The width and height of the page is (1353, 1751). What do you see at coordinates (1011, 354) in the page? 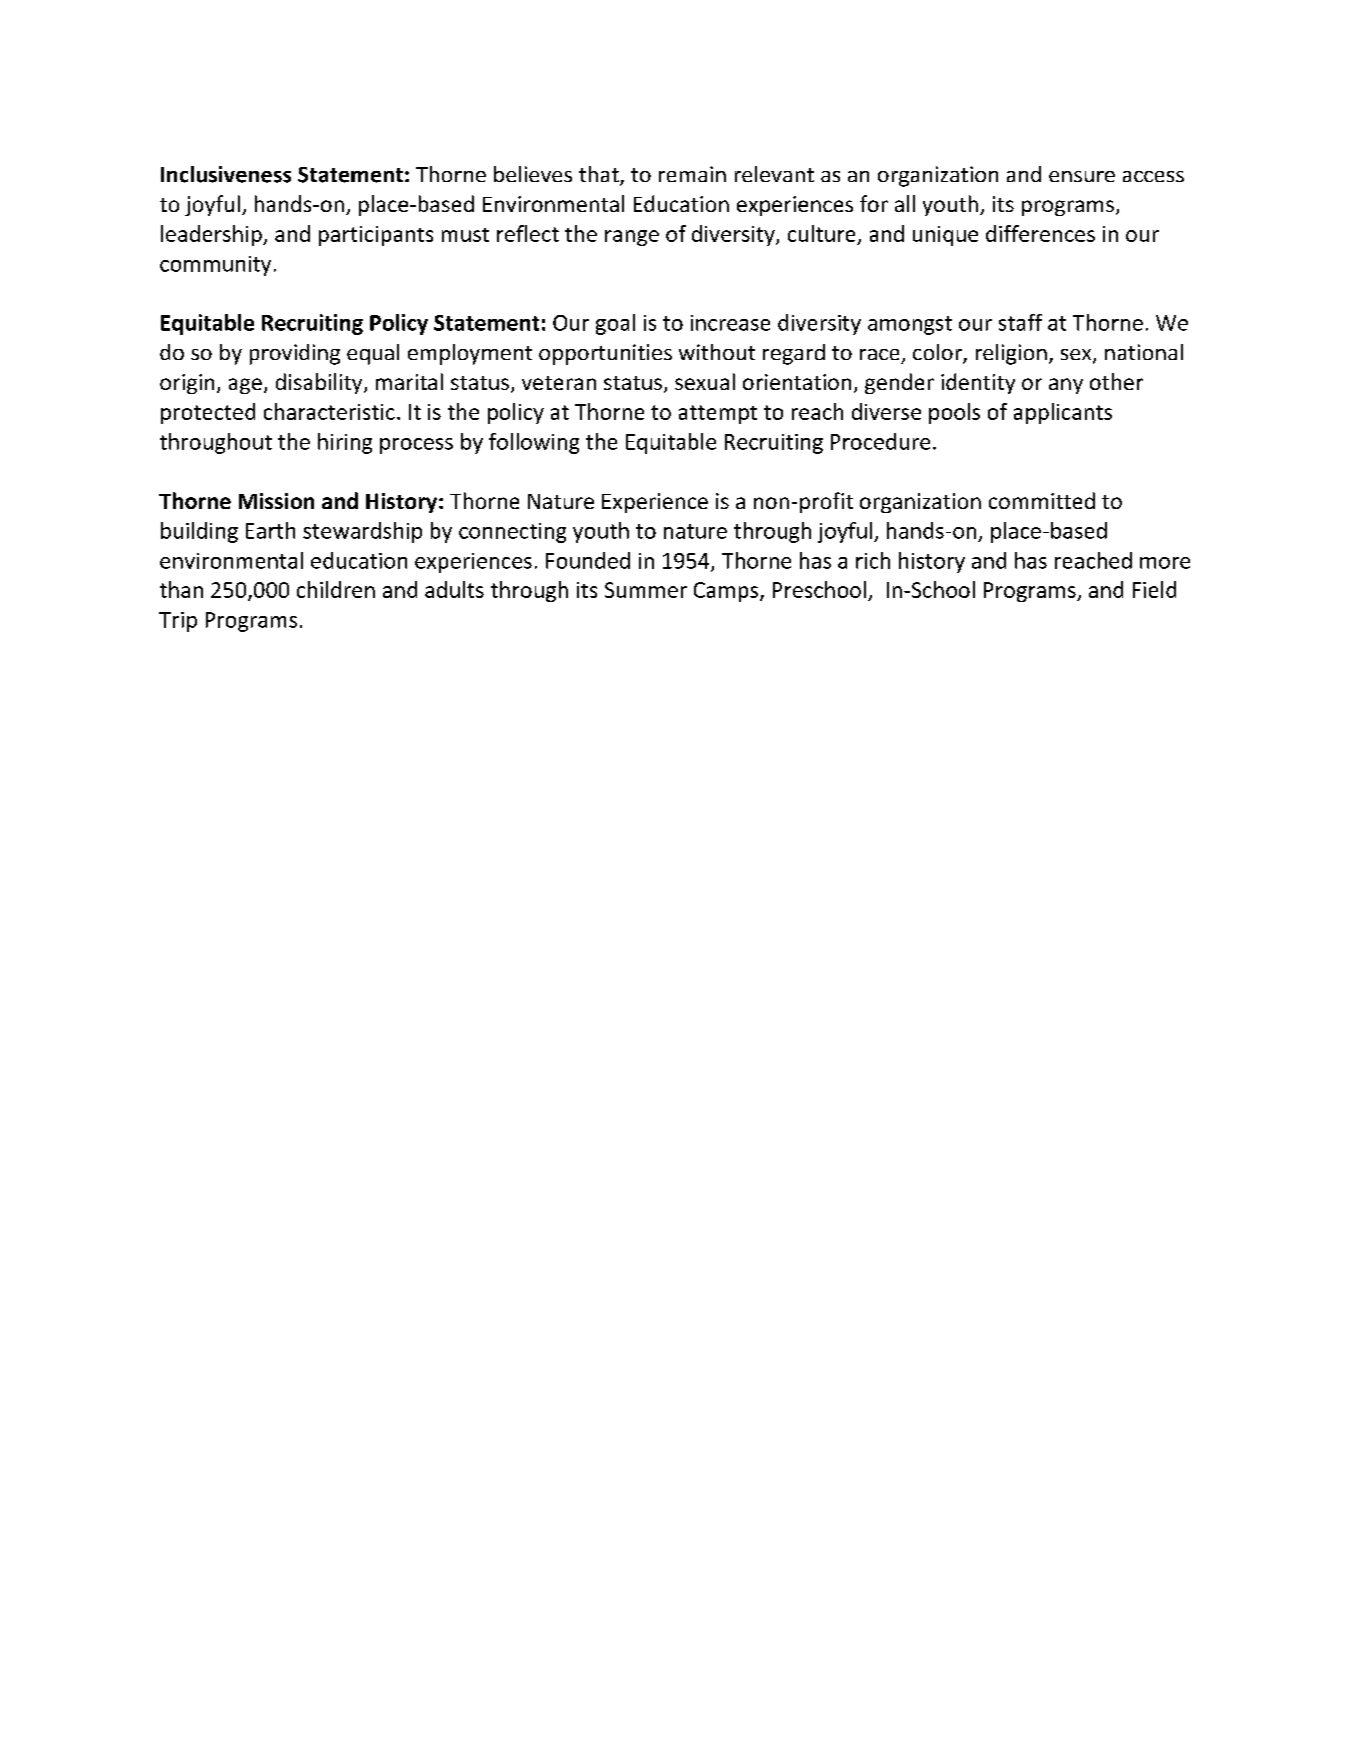
I see `religion` at bounding box center [1011, 354].
